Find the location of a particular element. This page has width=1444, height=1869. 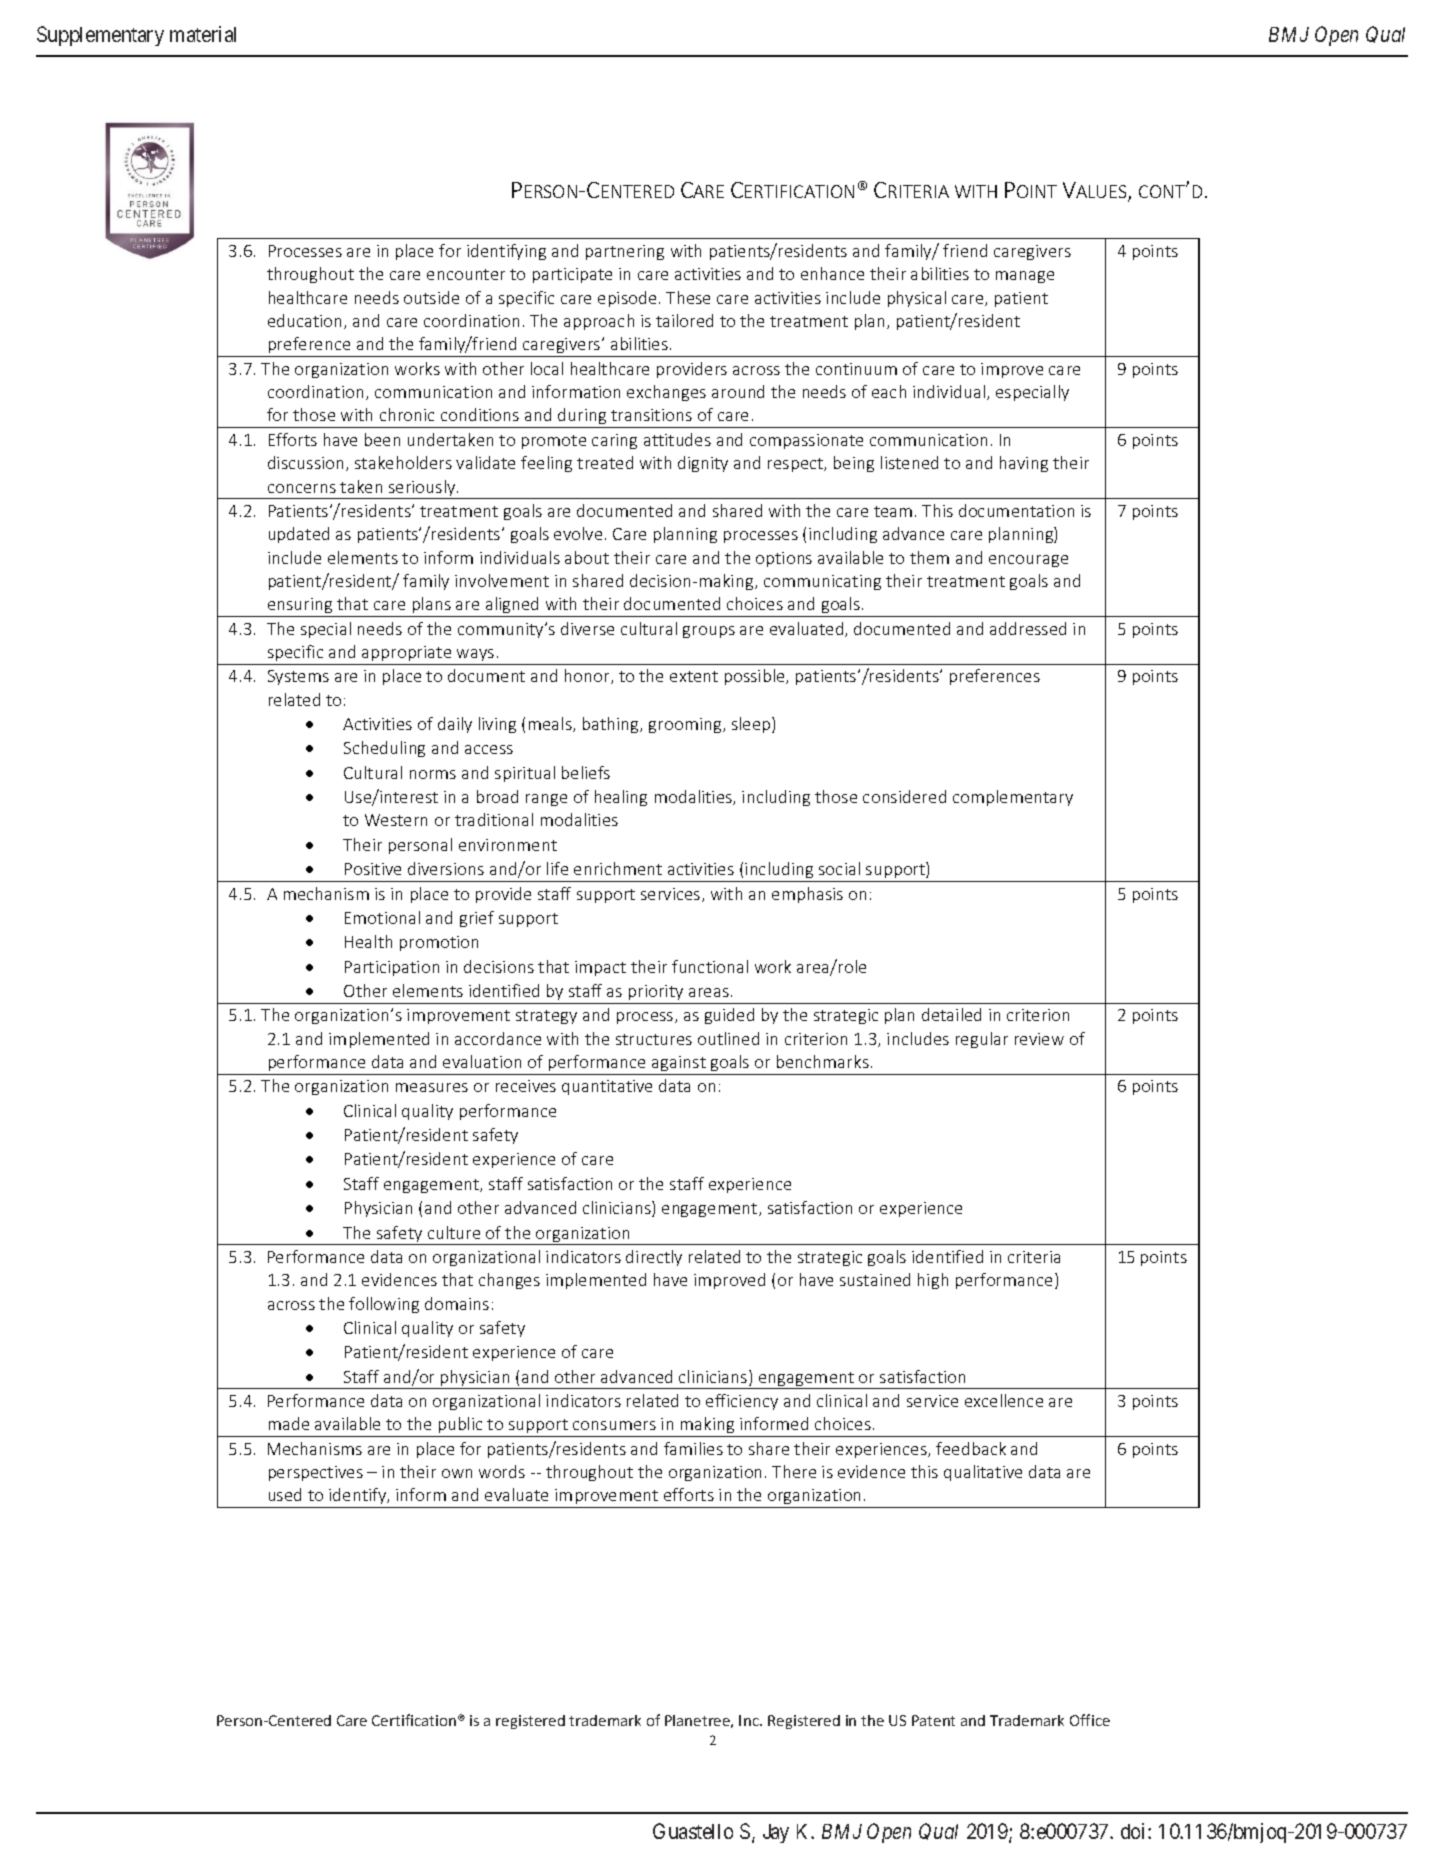

Systems is located at coordinates (298, 677).
